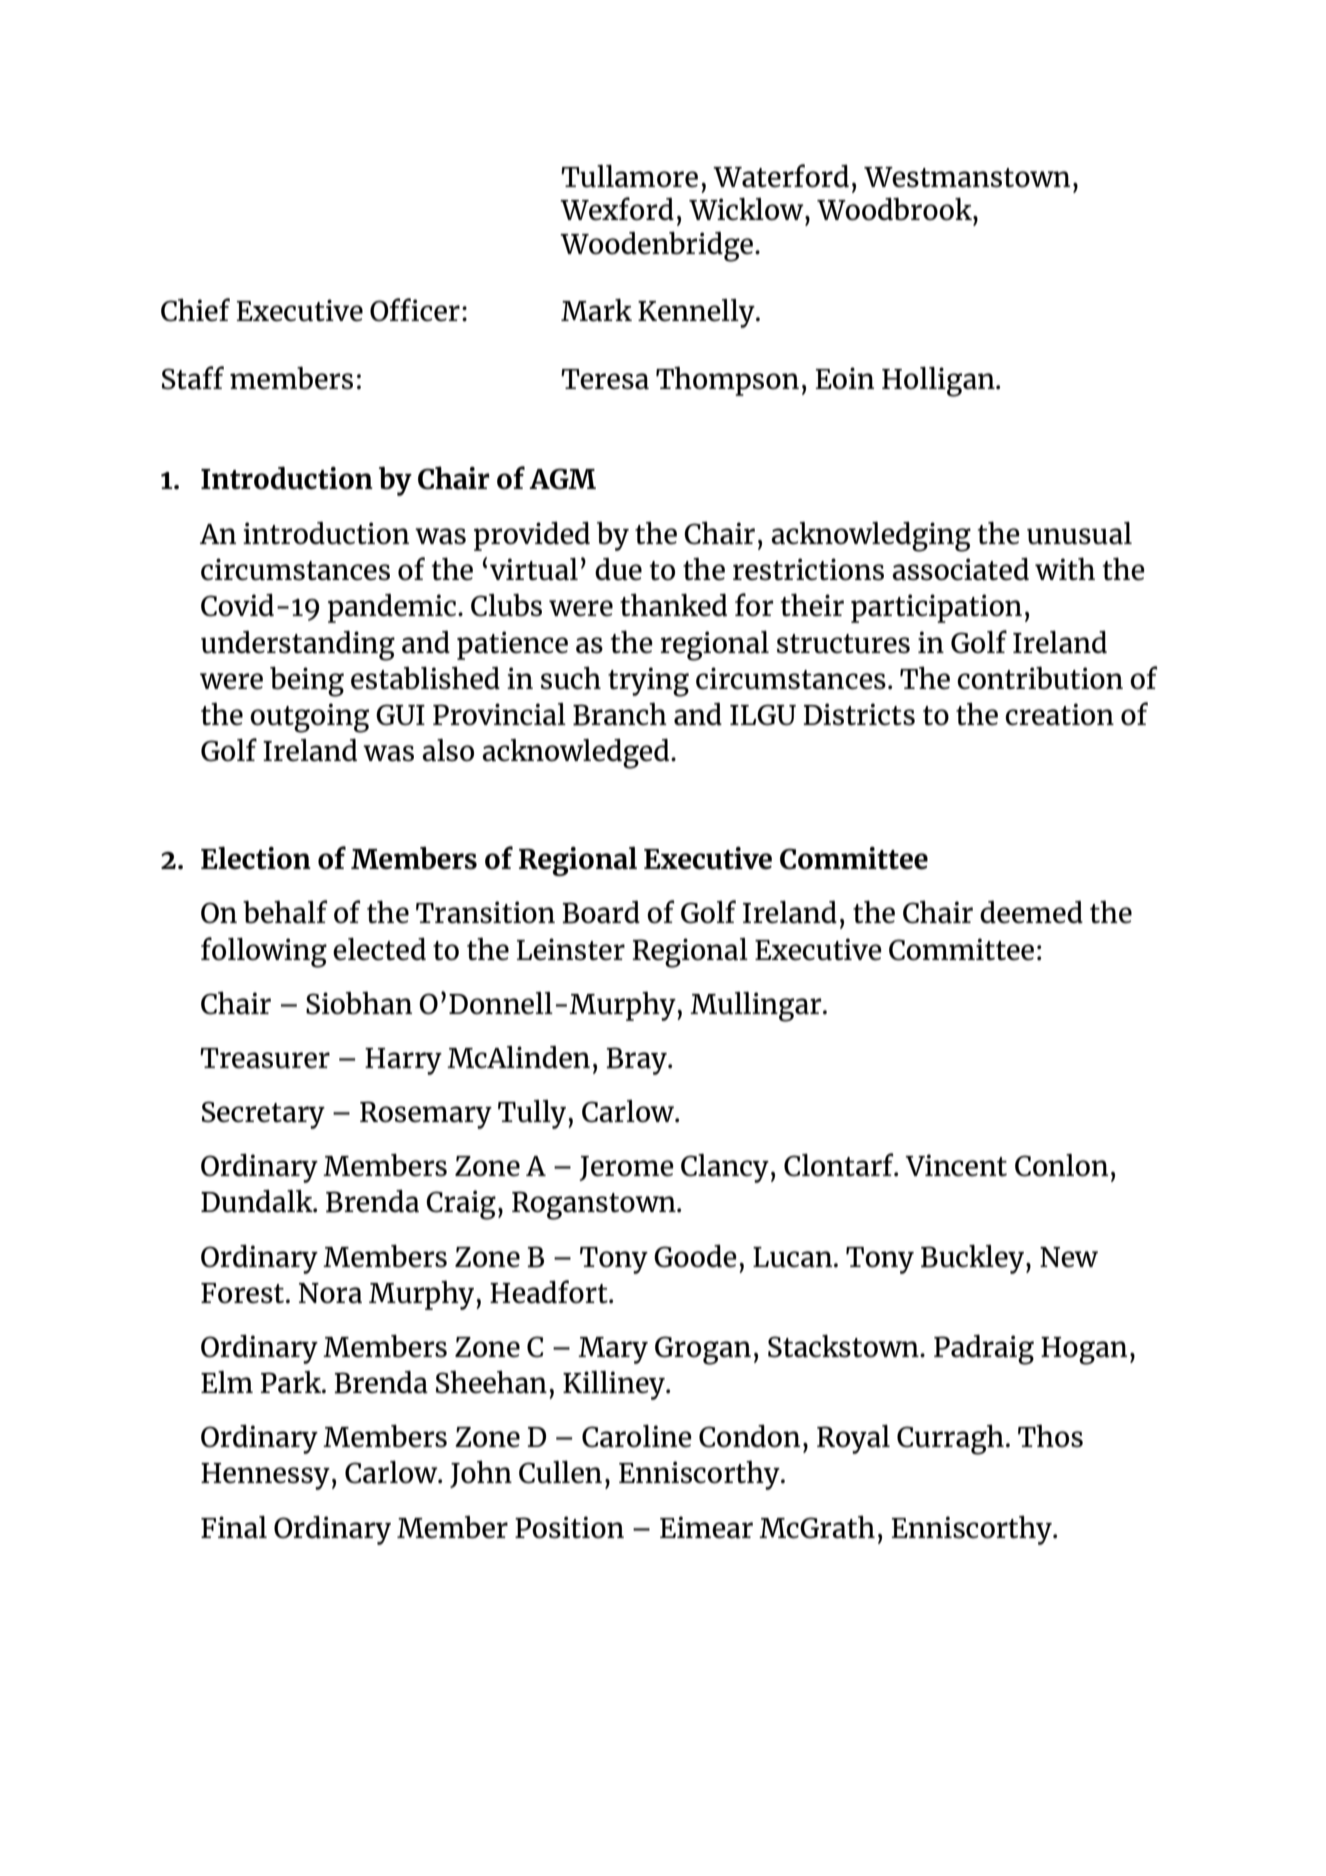 The image size is (1326, 1876). Describe the element at coordinates (620, 714) in the screenshot. I see `Branch` at that location.
